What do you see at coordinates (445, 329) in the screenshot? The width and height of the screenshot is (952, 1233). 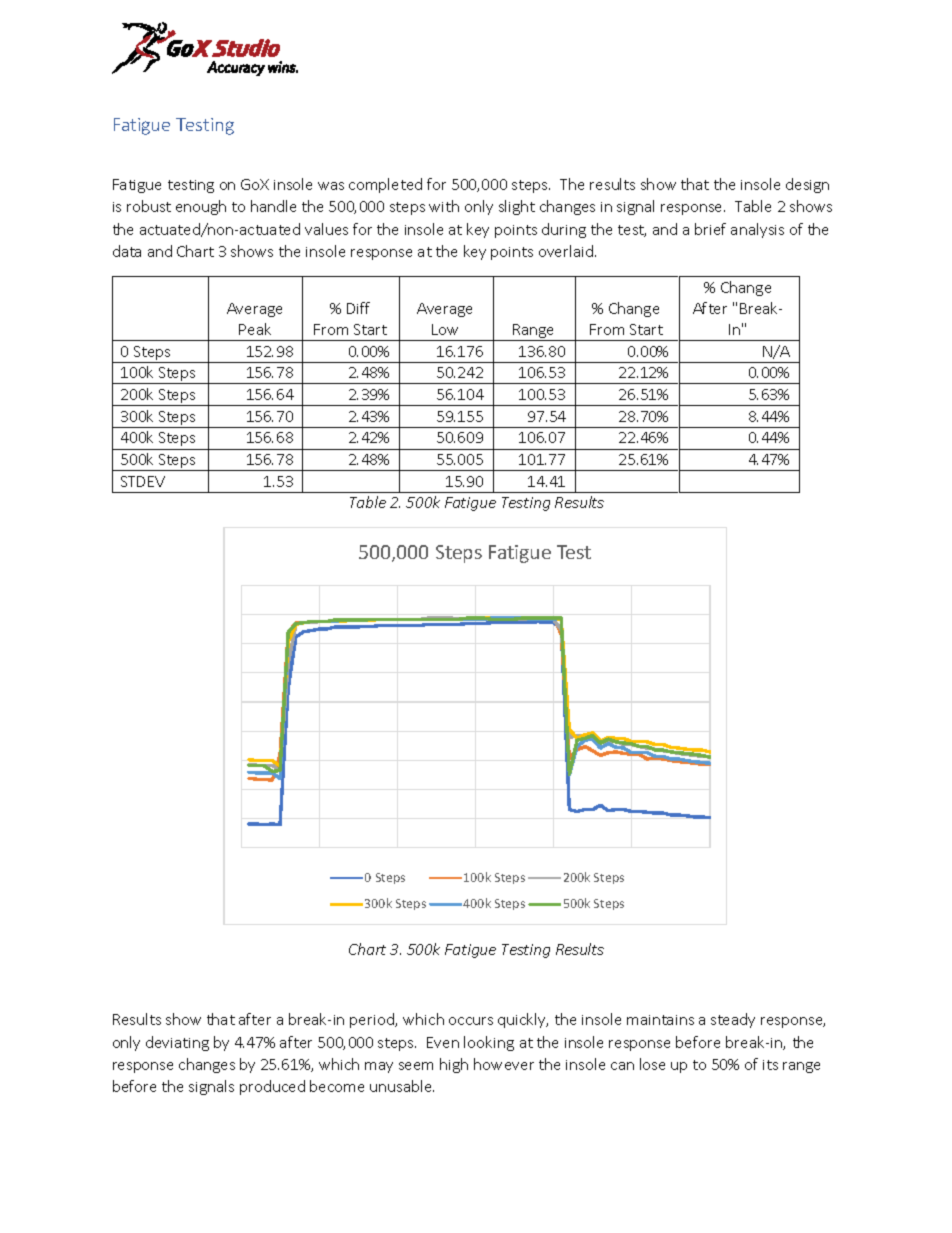 I see `Low` at bounding box center [445, 329].
